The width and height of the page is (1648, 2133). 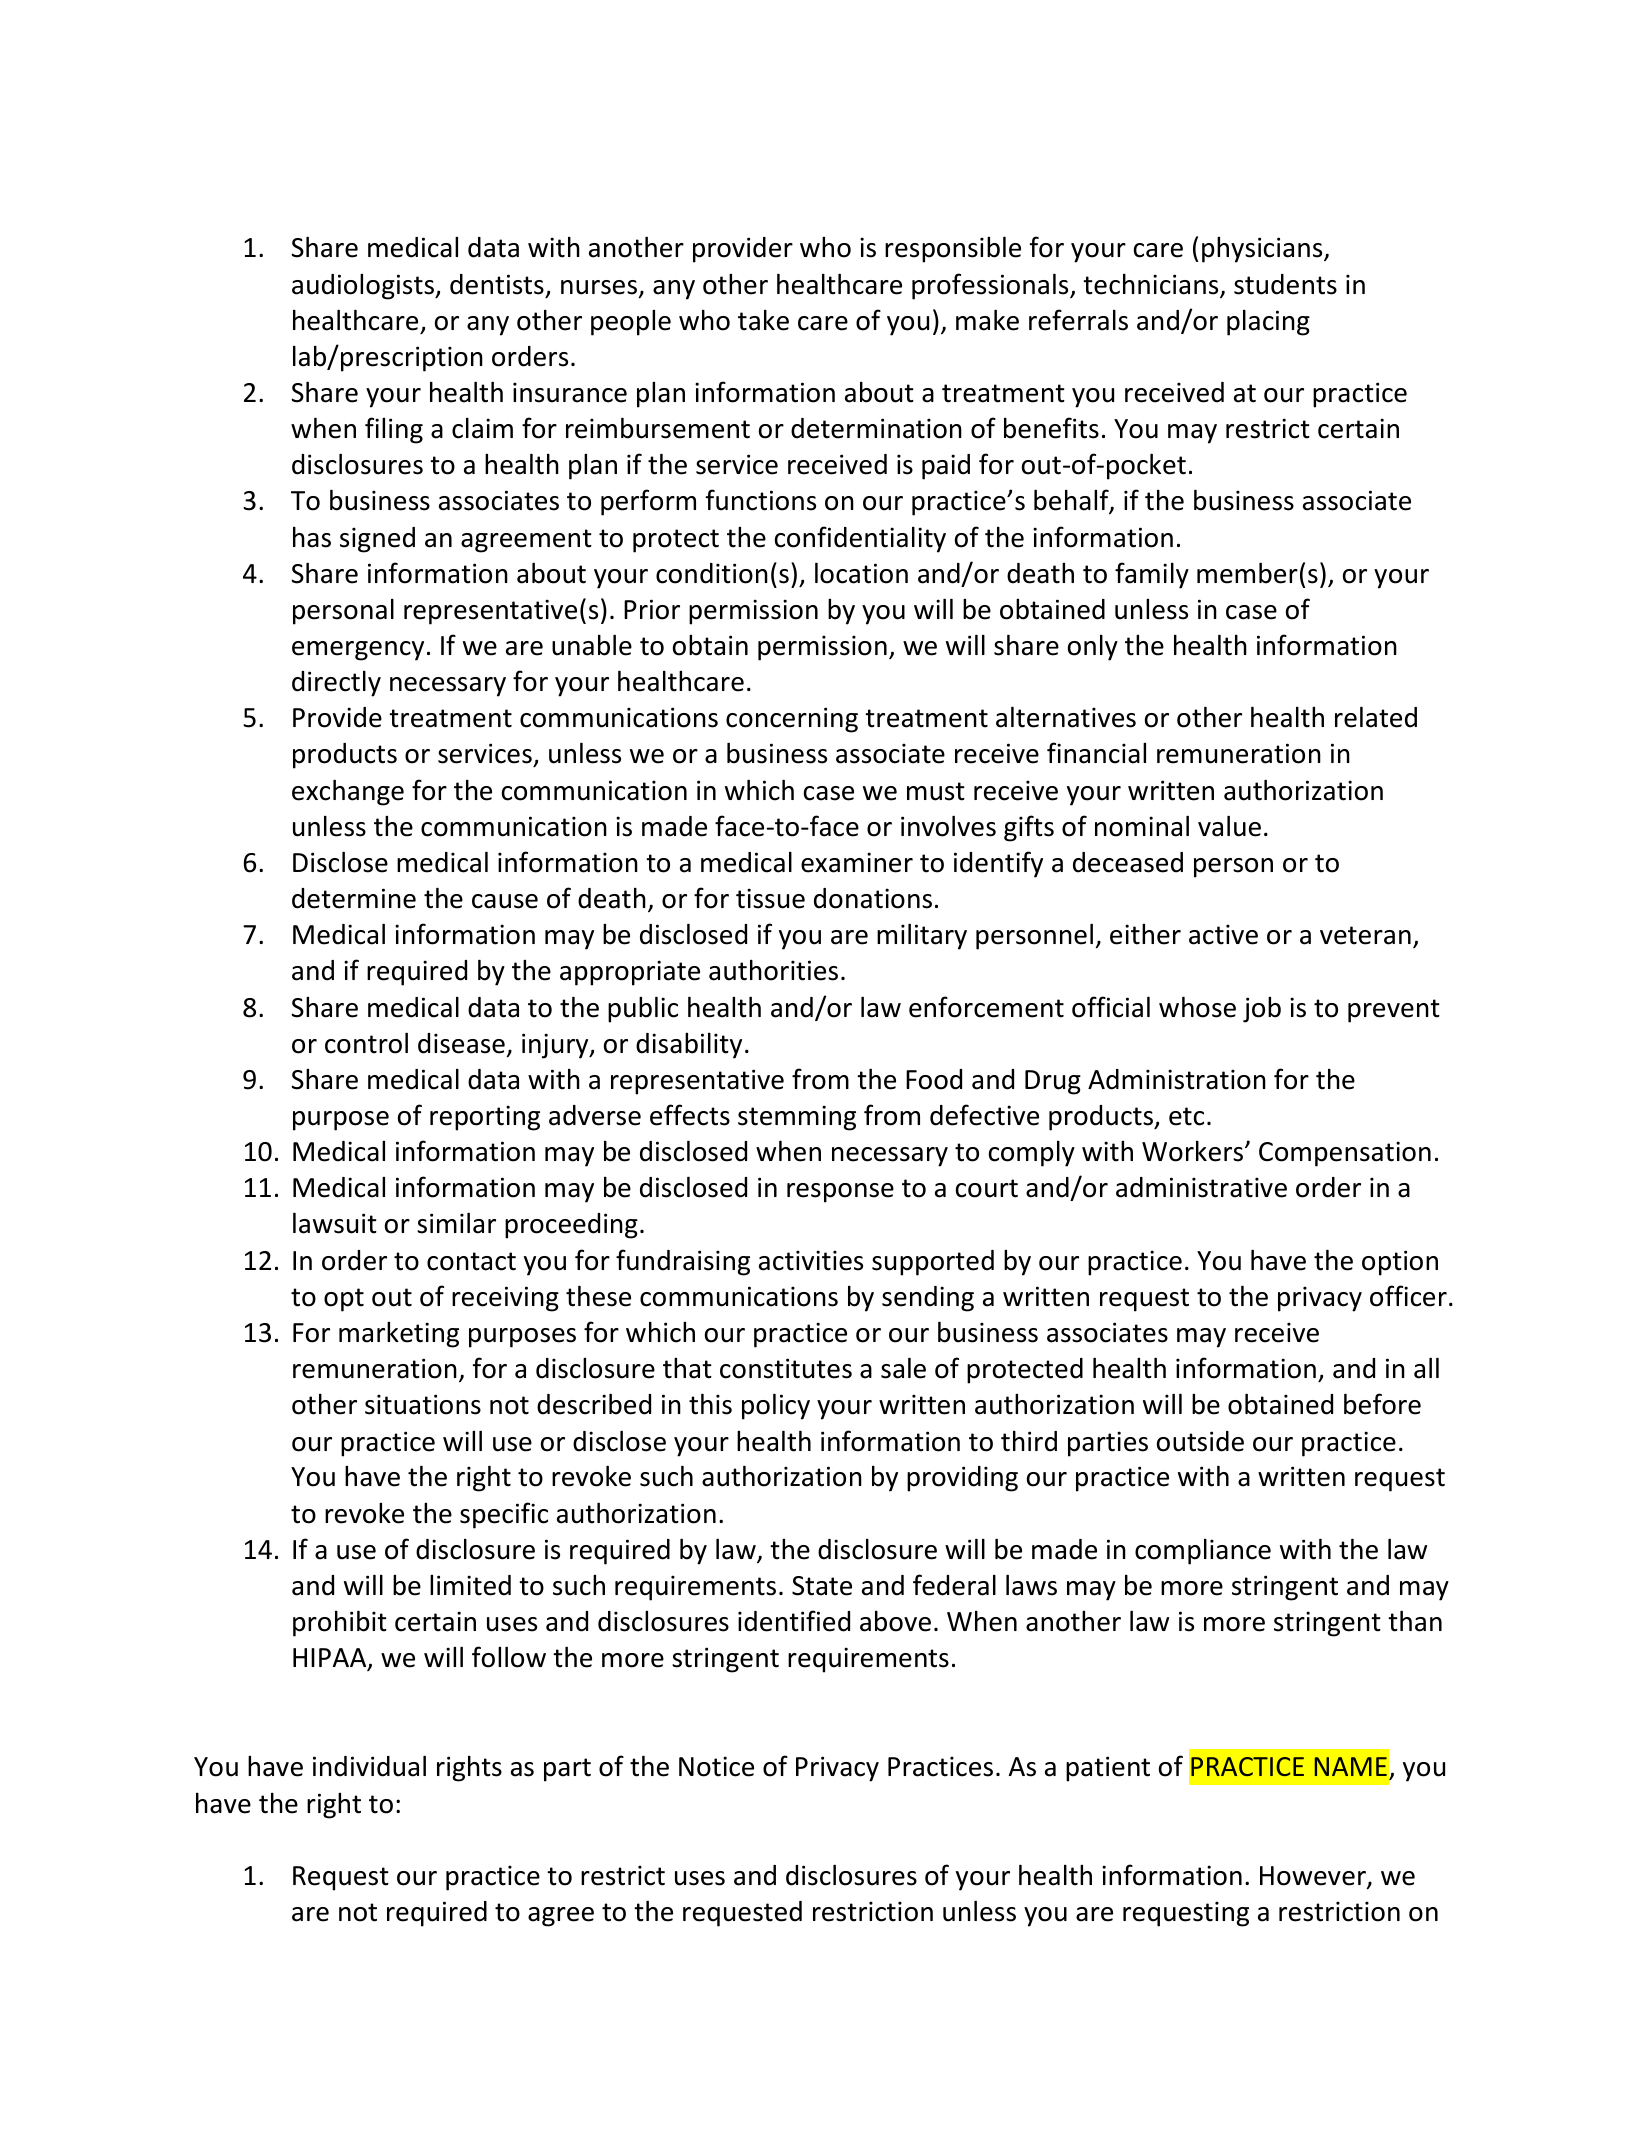 What do you see at coordinates (1262, 1010) in the page?
I see `job` at bounding box center [1262, 1010].
